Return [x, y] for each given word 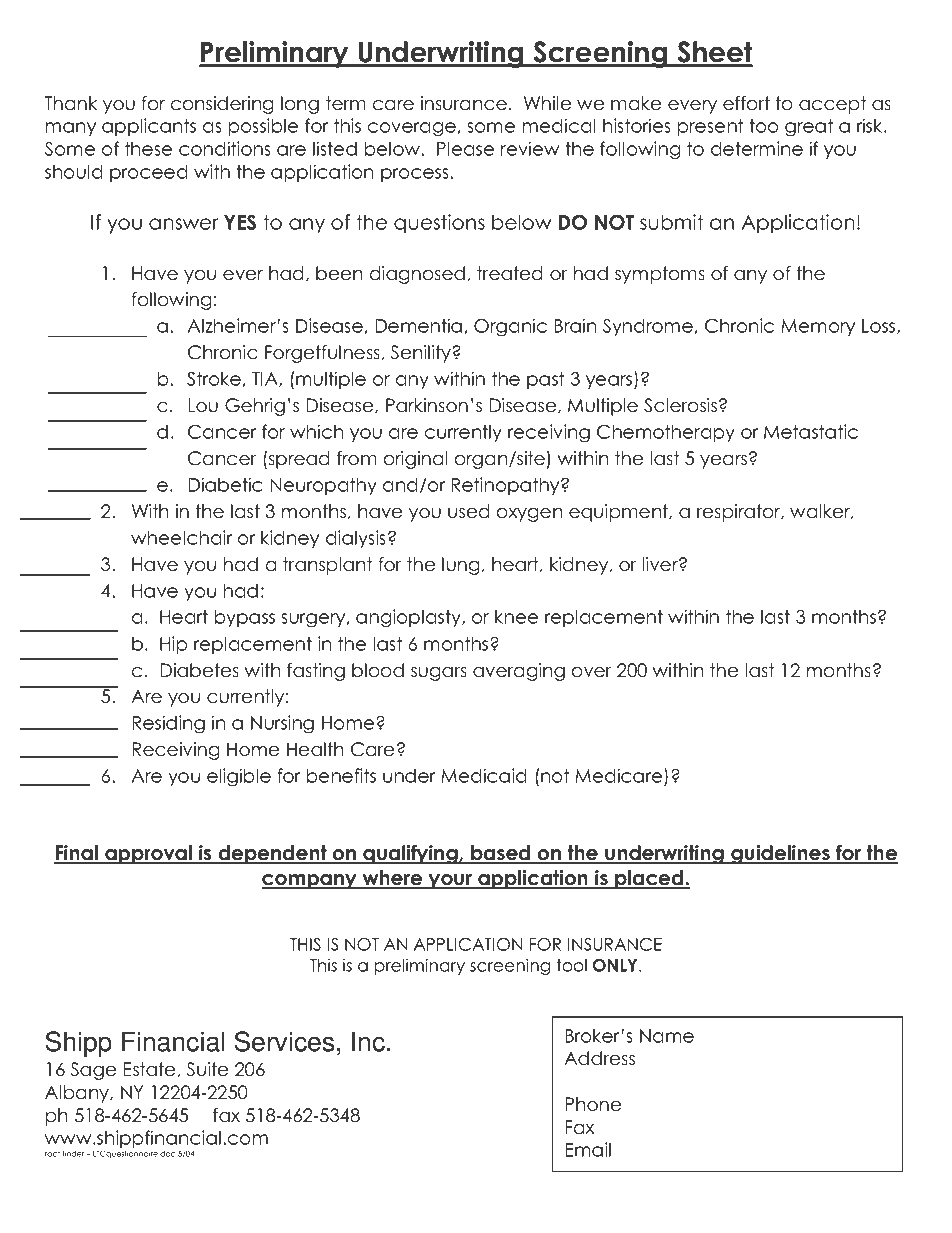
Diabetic [225, 484]
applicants [149, 127]
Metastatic [811, 431]
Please [465, 148]
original [415, 460]
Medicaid [484, 775]
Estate [149, 1069]
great [809, 128]
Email [588, 1149]
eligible [239, 777]
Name [667, 1036]
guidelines [780, 854]
